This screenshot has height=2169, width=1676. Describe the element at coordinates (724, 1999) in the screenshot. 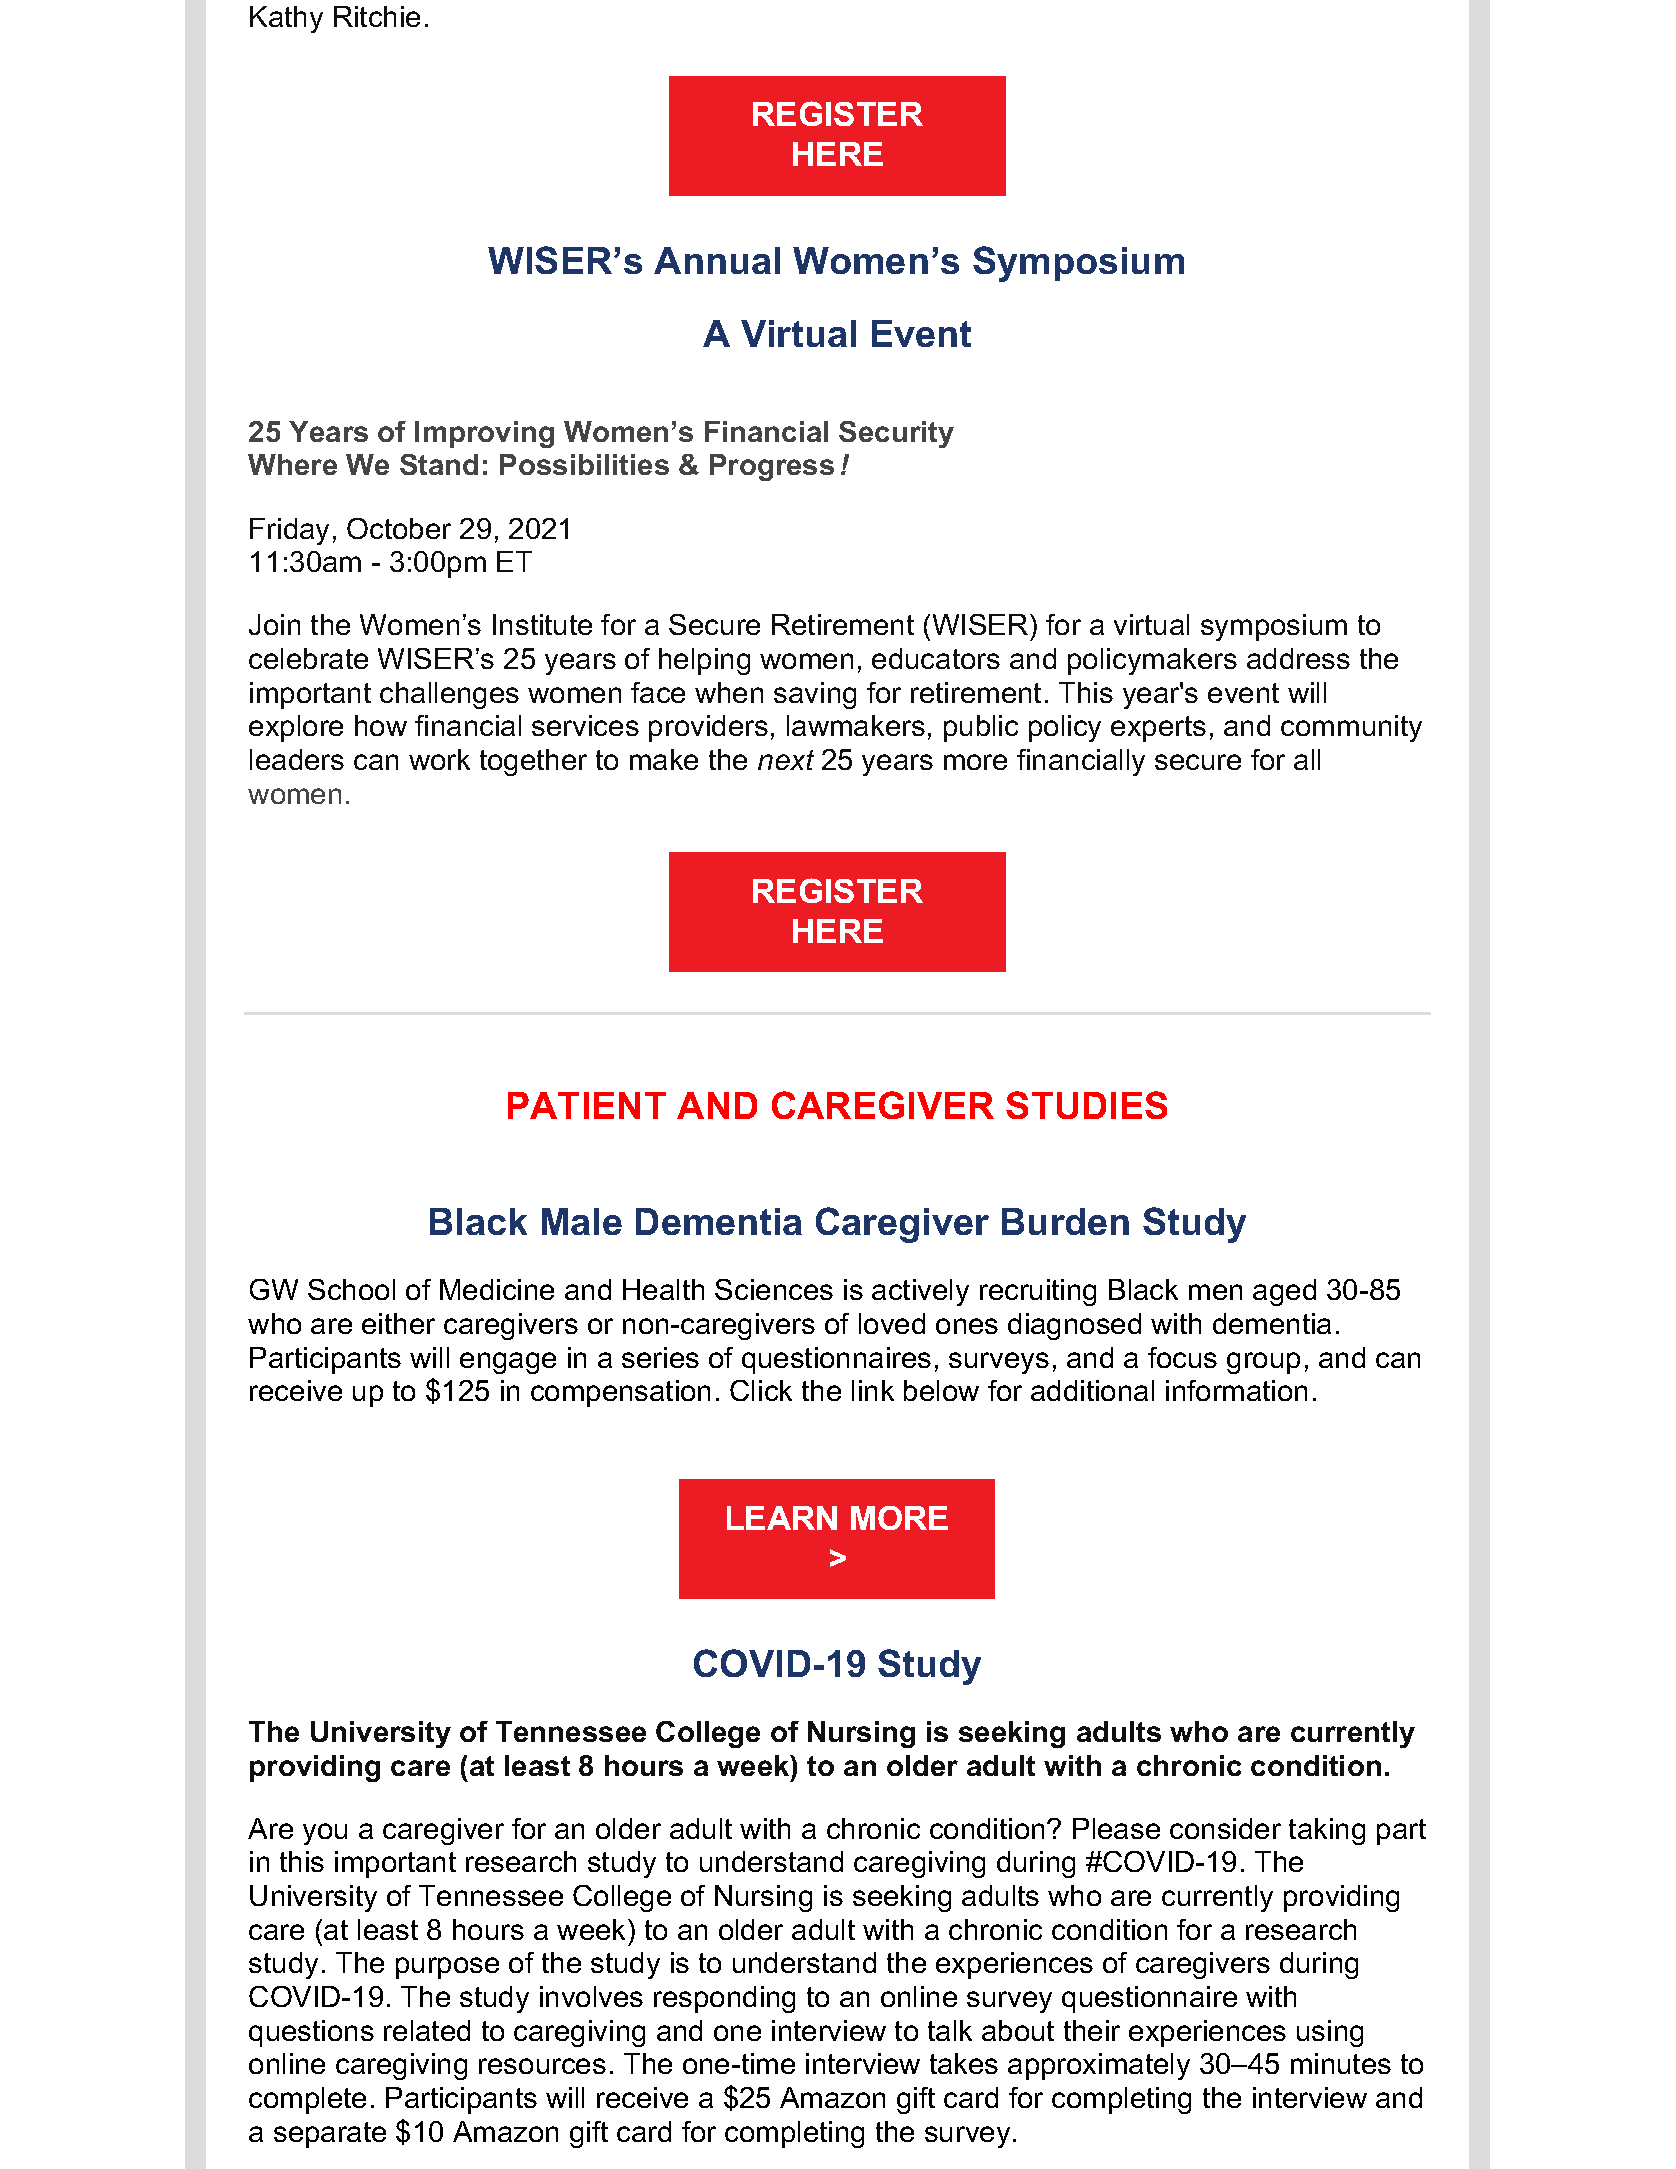

I see `responding` at that location.
